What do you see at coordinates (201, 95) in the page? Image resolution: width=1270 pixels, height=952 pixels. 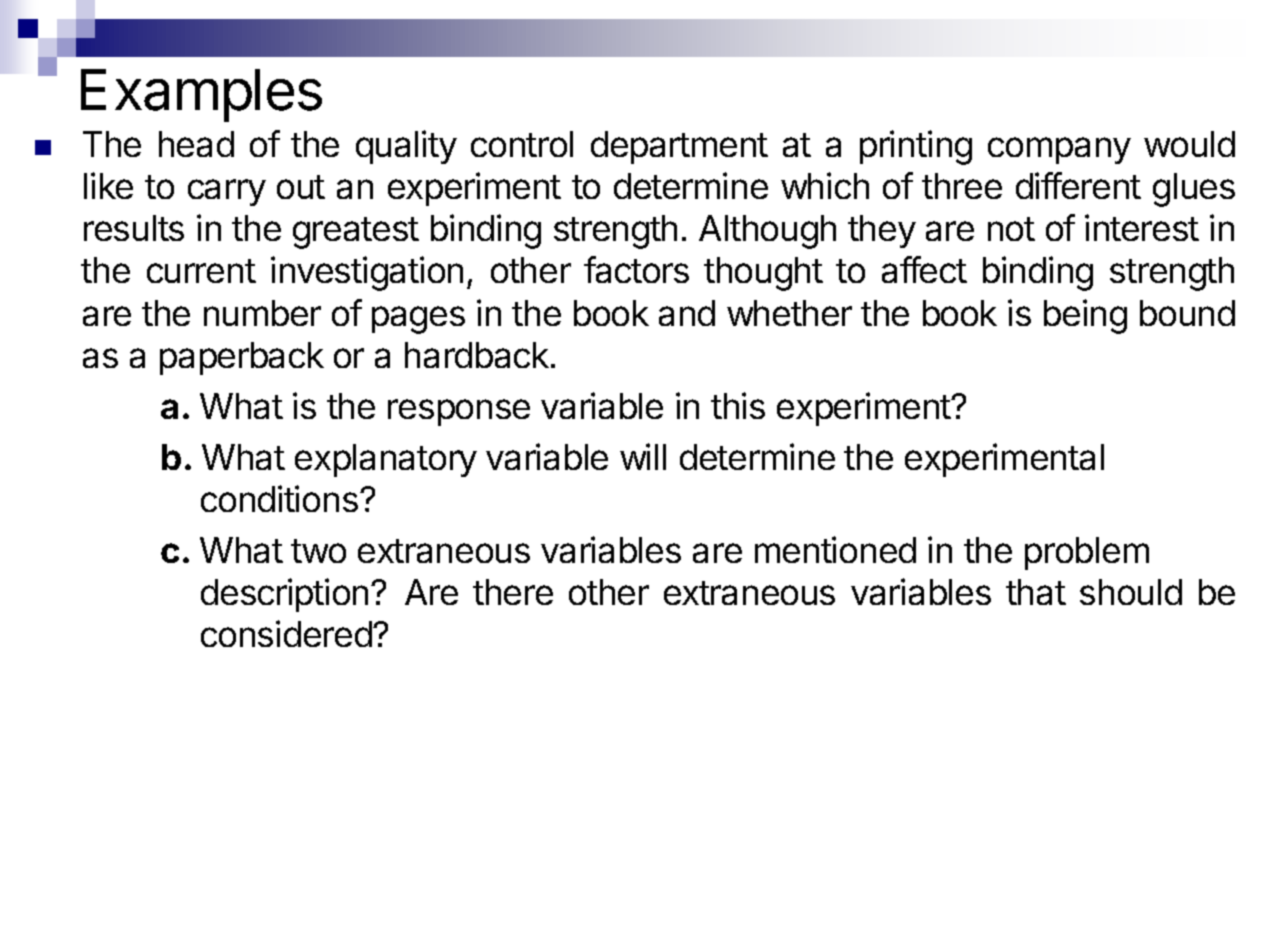 I see `Examples` at bounding box center [201, 95].
